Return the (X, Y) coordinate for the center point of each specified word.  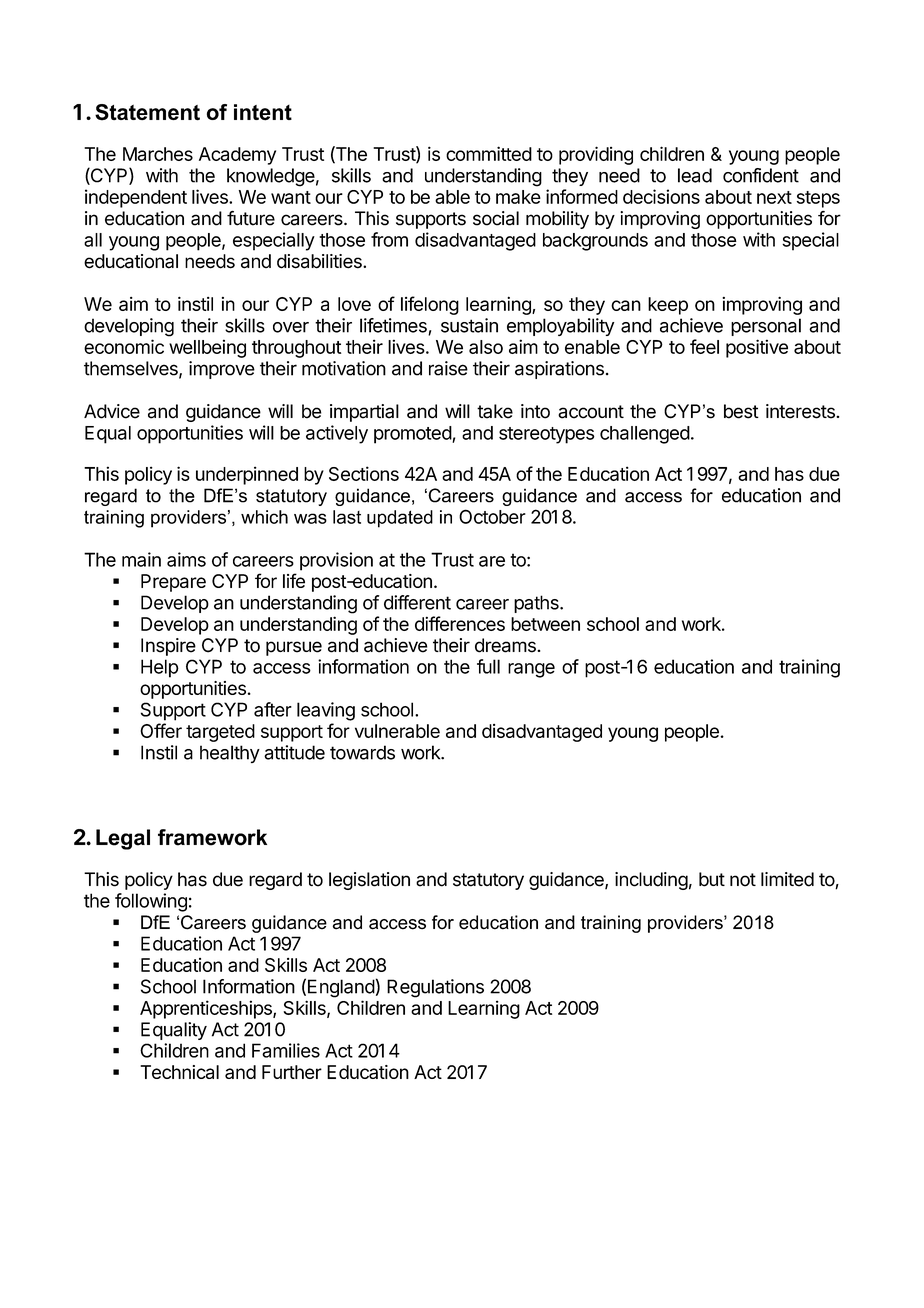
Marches (158, 154)
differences (460, 623)
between (545, 624)
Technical (179, 1072)
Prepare (173, 583)
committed (489, 153)
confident (761, 175)
